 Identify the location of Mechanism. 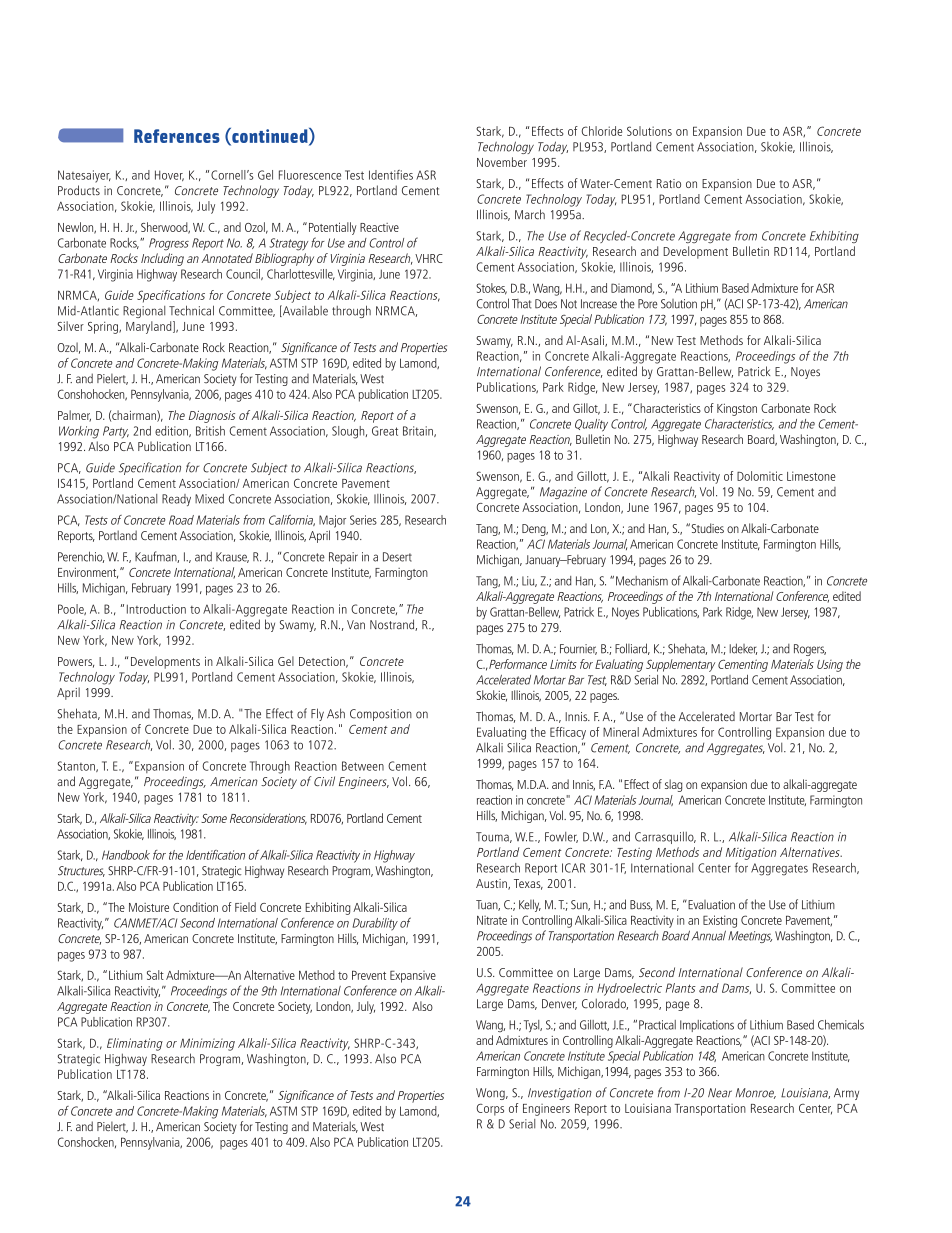
(642, 581).
